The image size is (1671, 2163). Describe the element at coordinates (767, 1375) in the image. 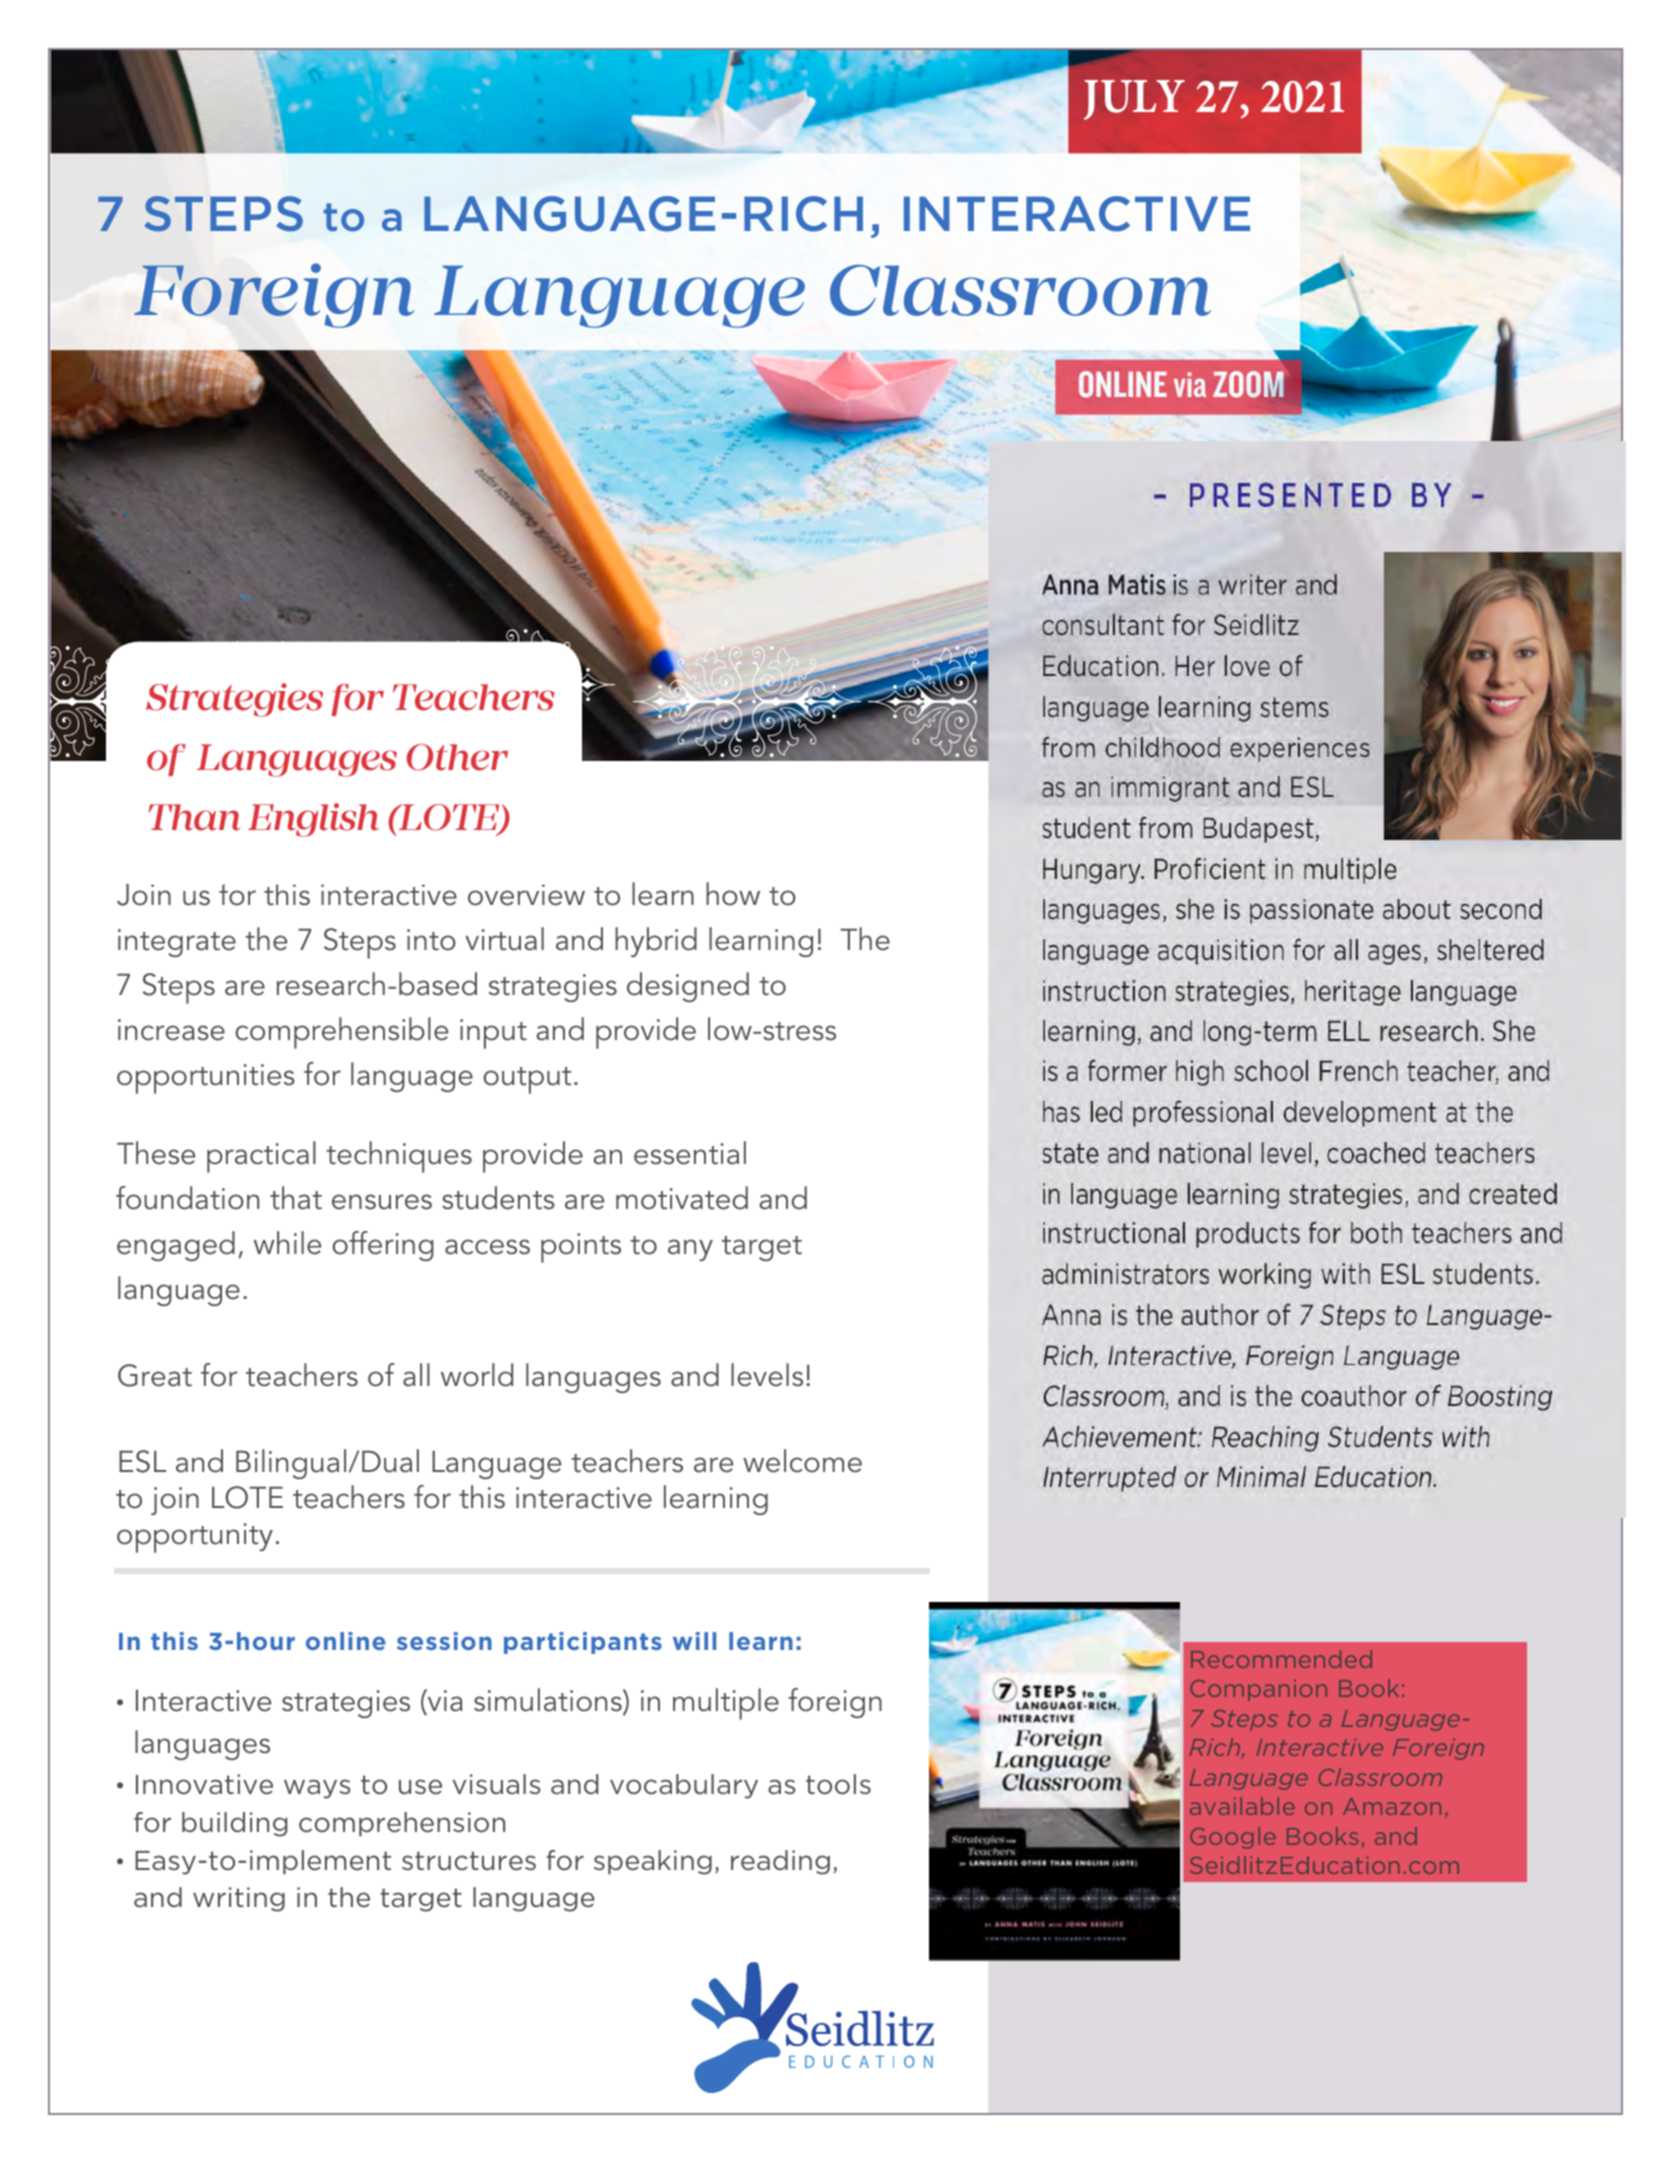

I see `levels` at that location.
